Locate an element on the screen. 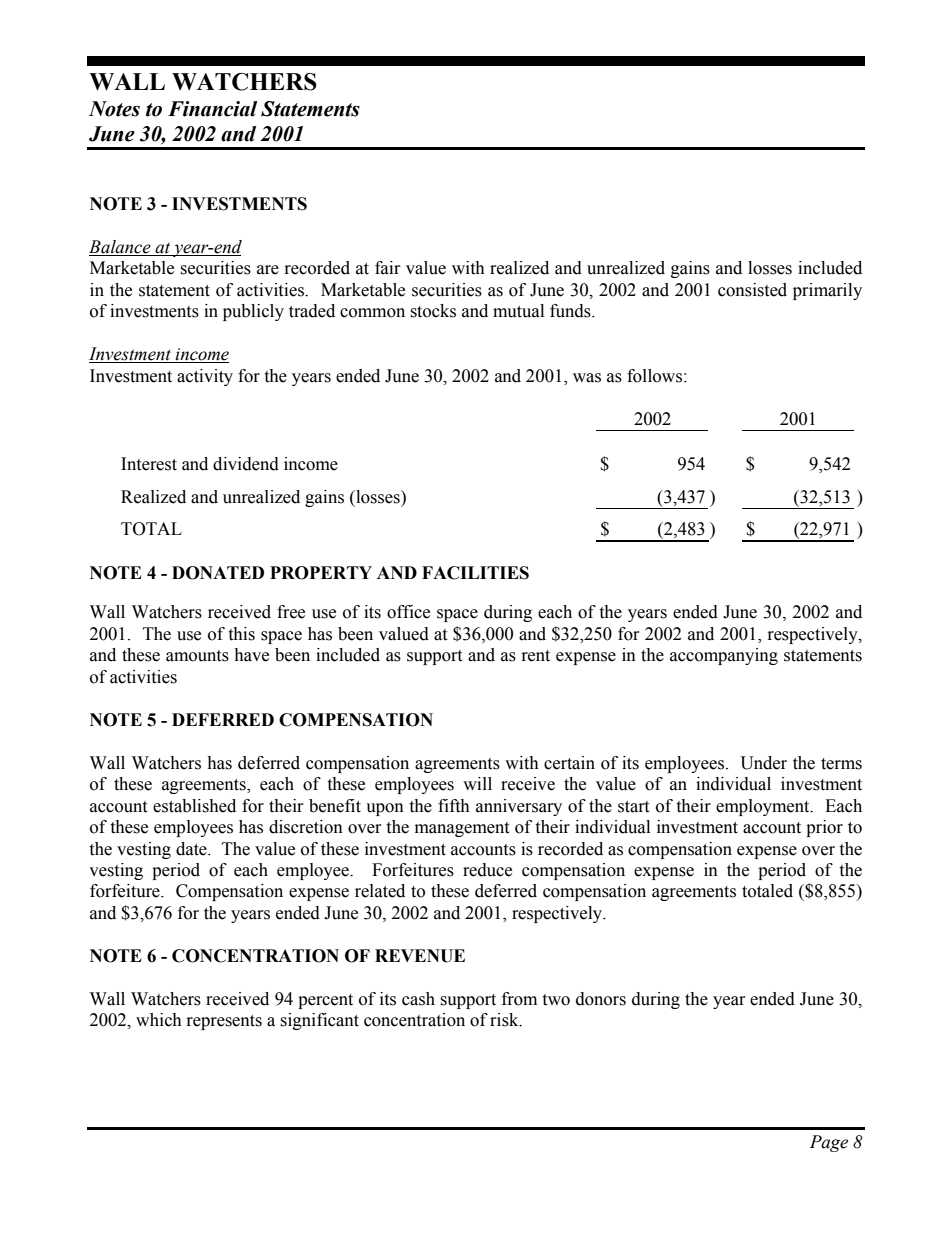  represents is located at coordinates (224, 1022).
